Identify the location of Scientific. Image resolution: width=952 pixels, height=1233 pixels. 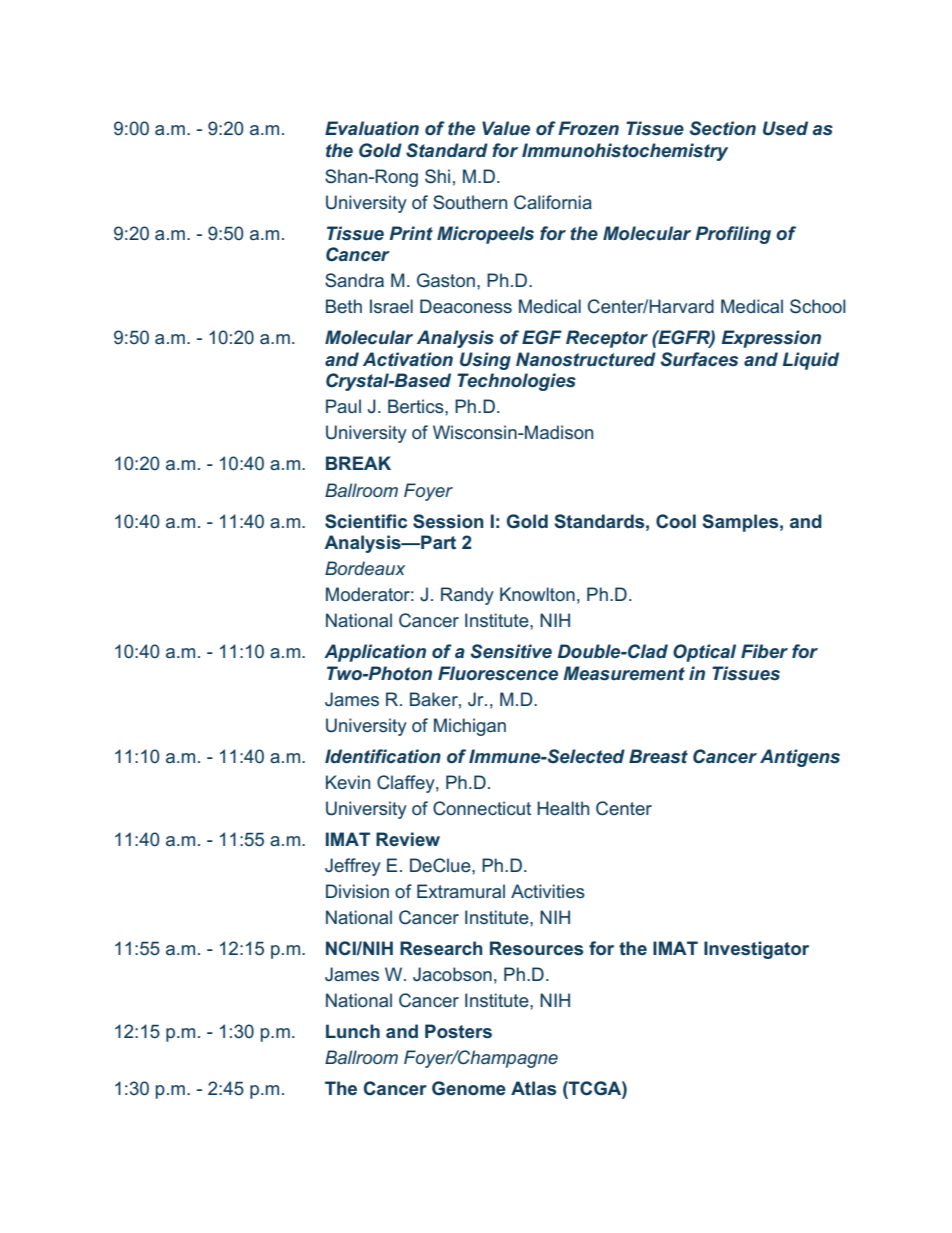
(366, 521).
